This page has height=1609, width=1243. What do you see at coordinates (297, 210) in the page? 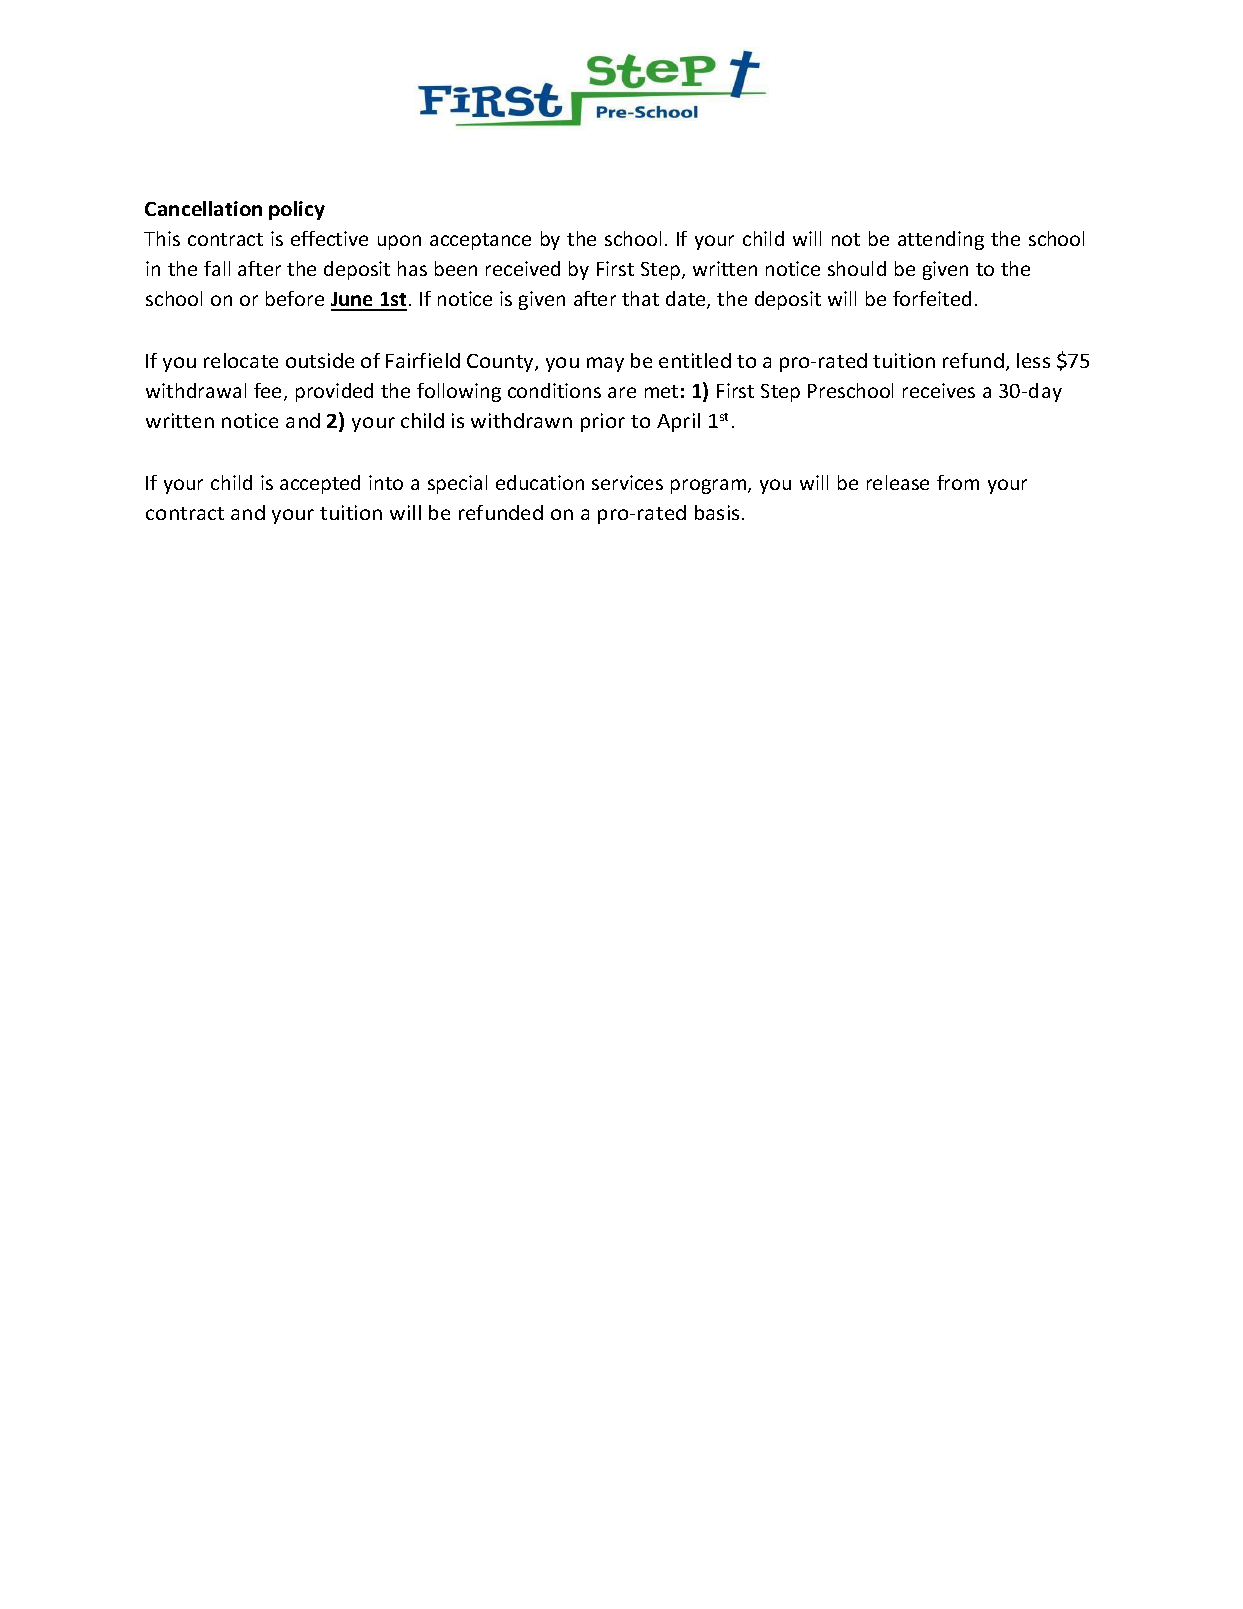
I see `policy` at bounding box center [297, 210].
